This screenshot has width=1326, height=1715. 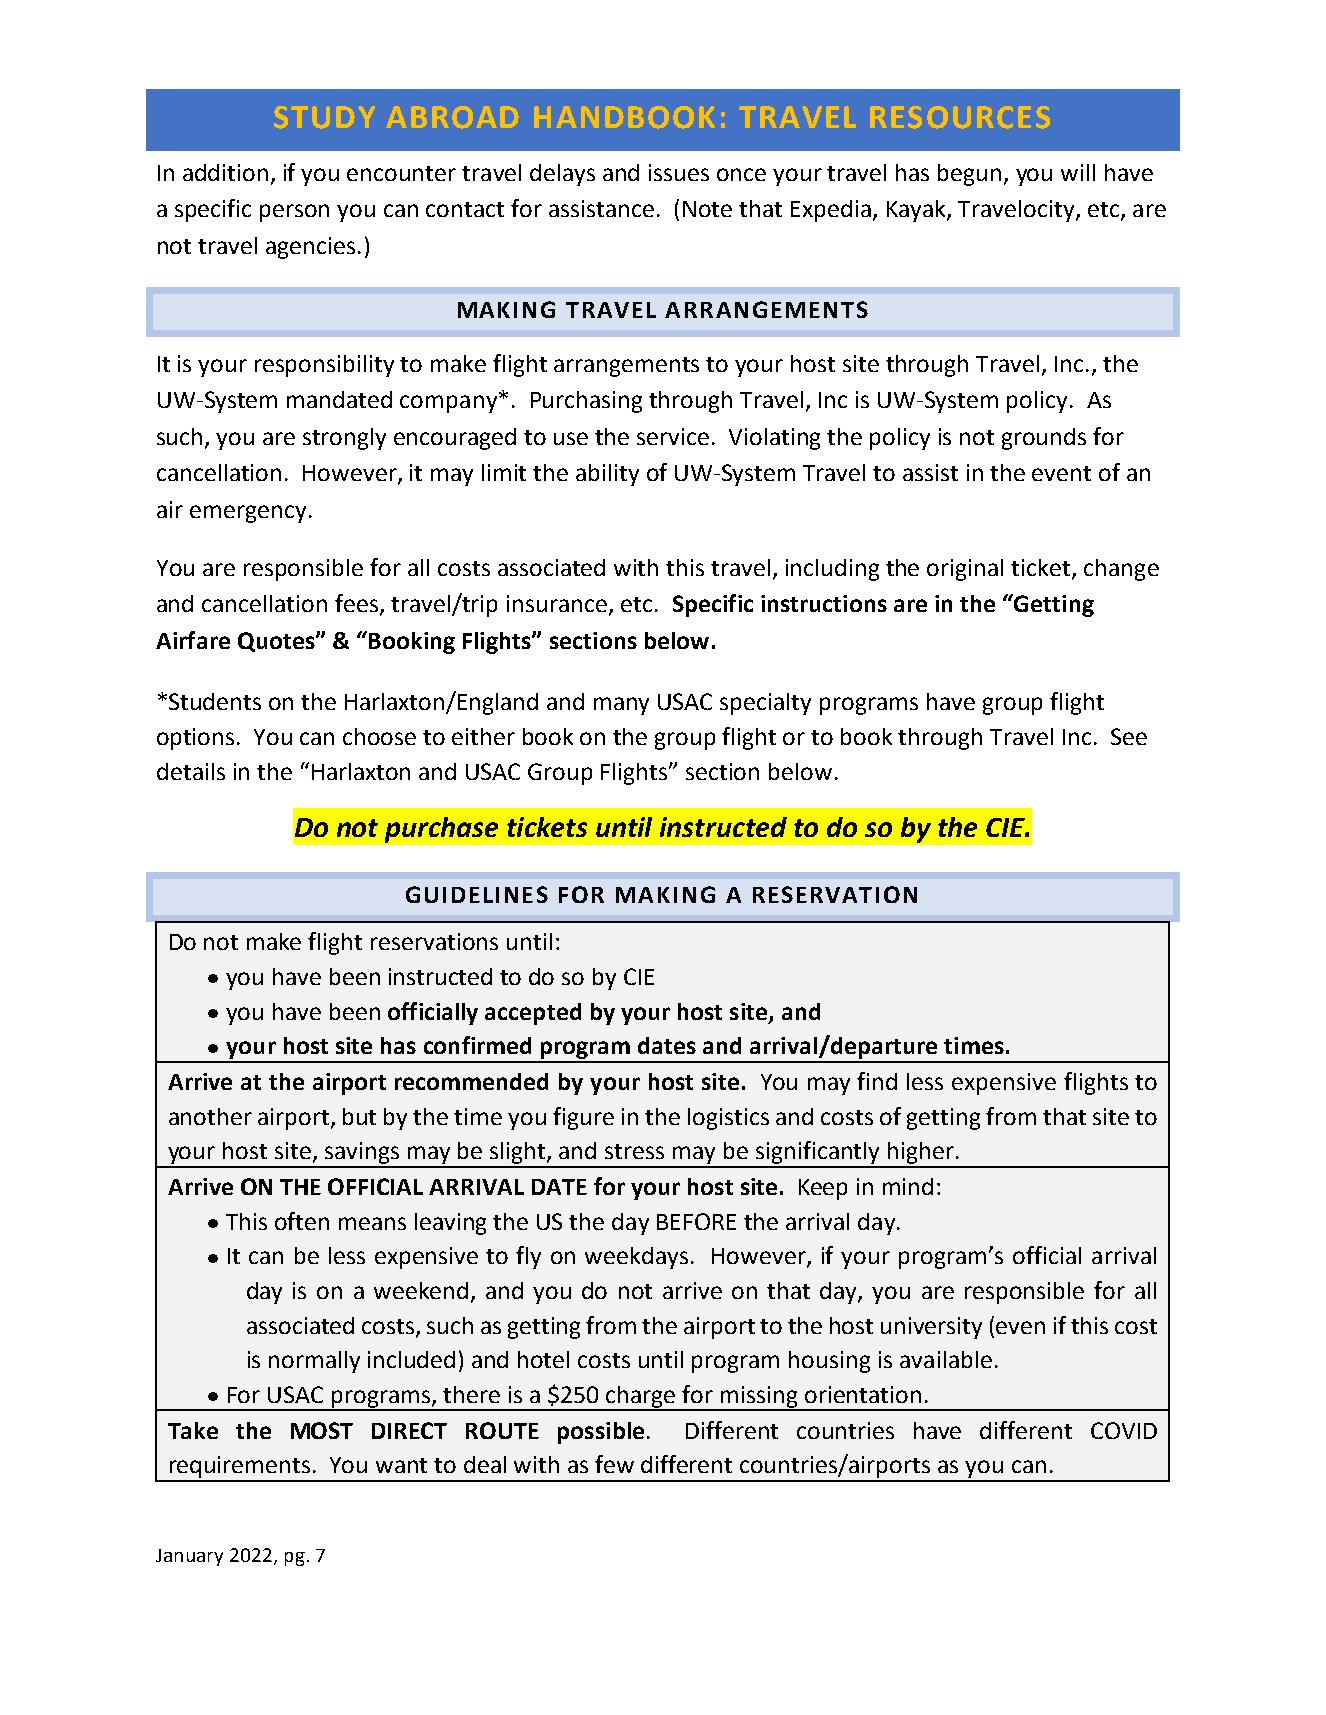 I want to click on person, so click(x=294, y=213).
